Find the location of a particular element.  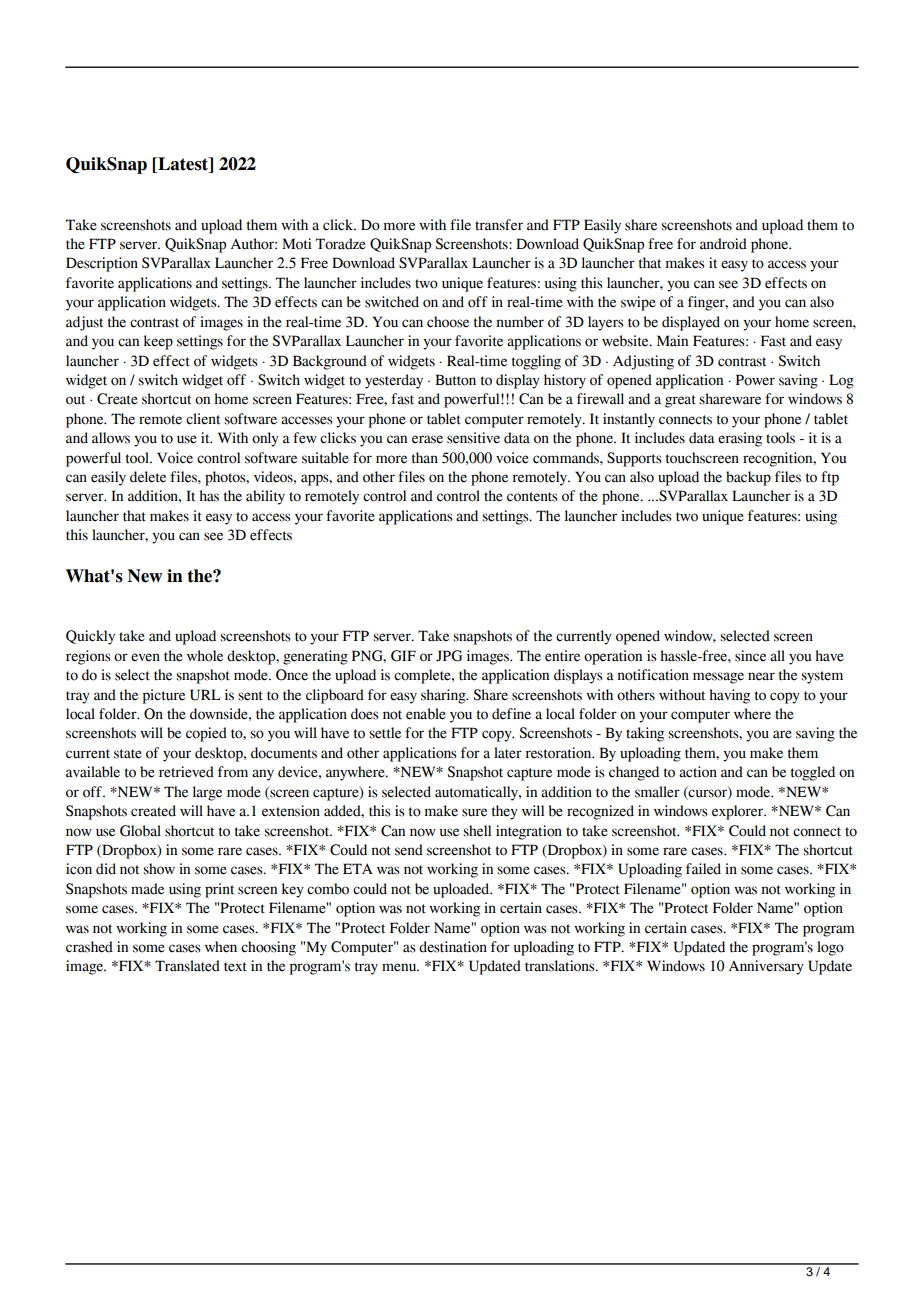

JPG is located at coordinates (449, 656).
